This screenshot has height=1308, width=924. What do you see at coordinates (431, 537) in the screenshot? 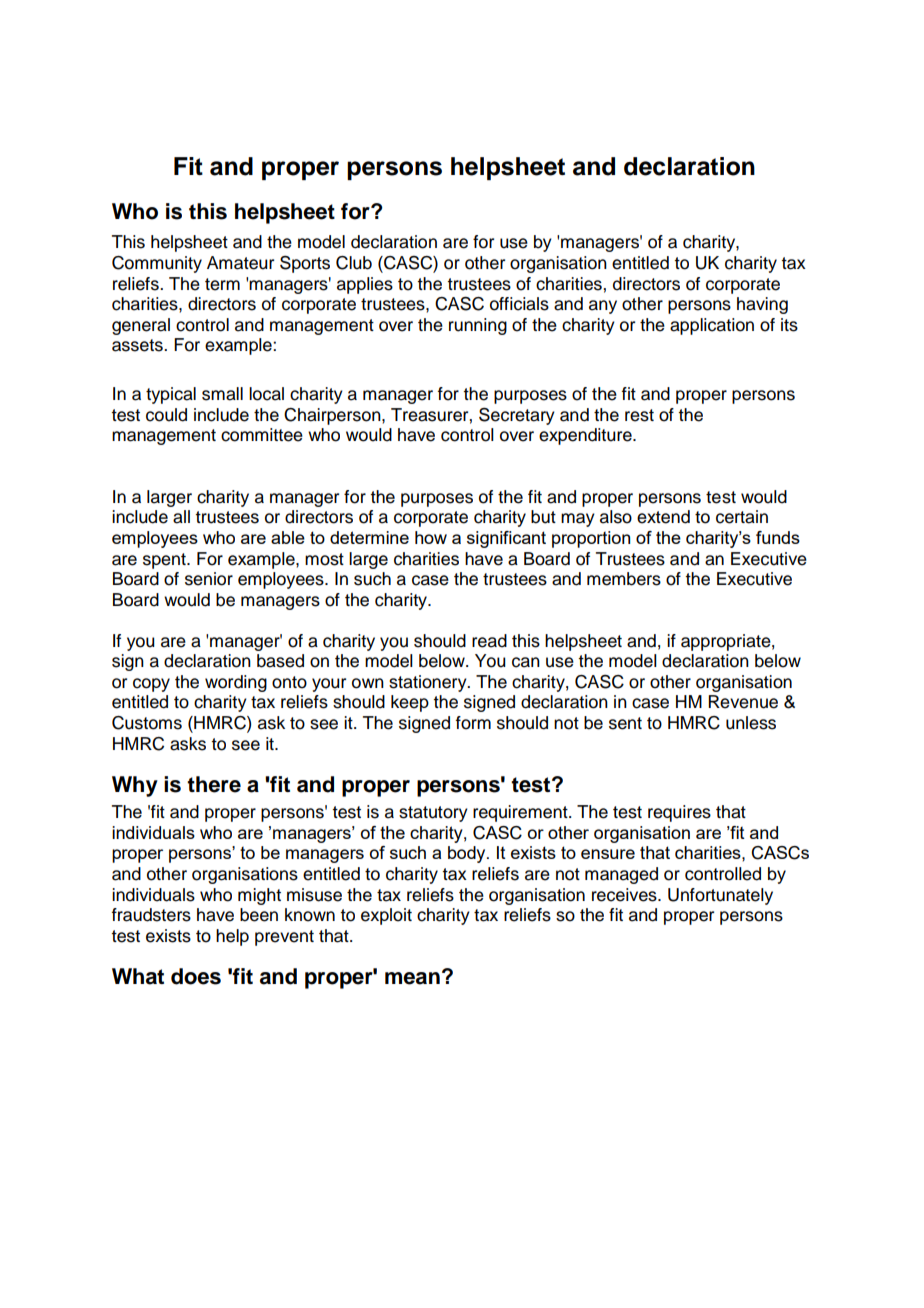
I see `how` at bounding box center [431, 537].
